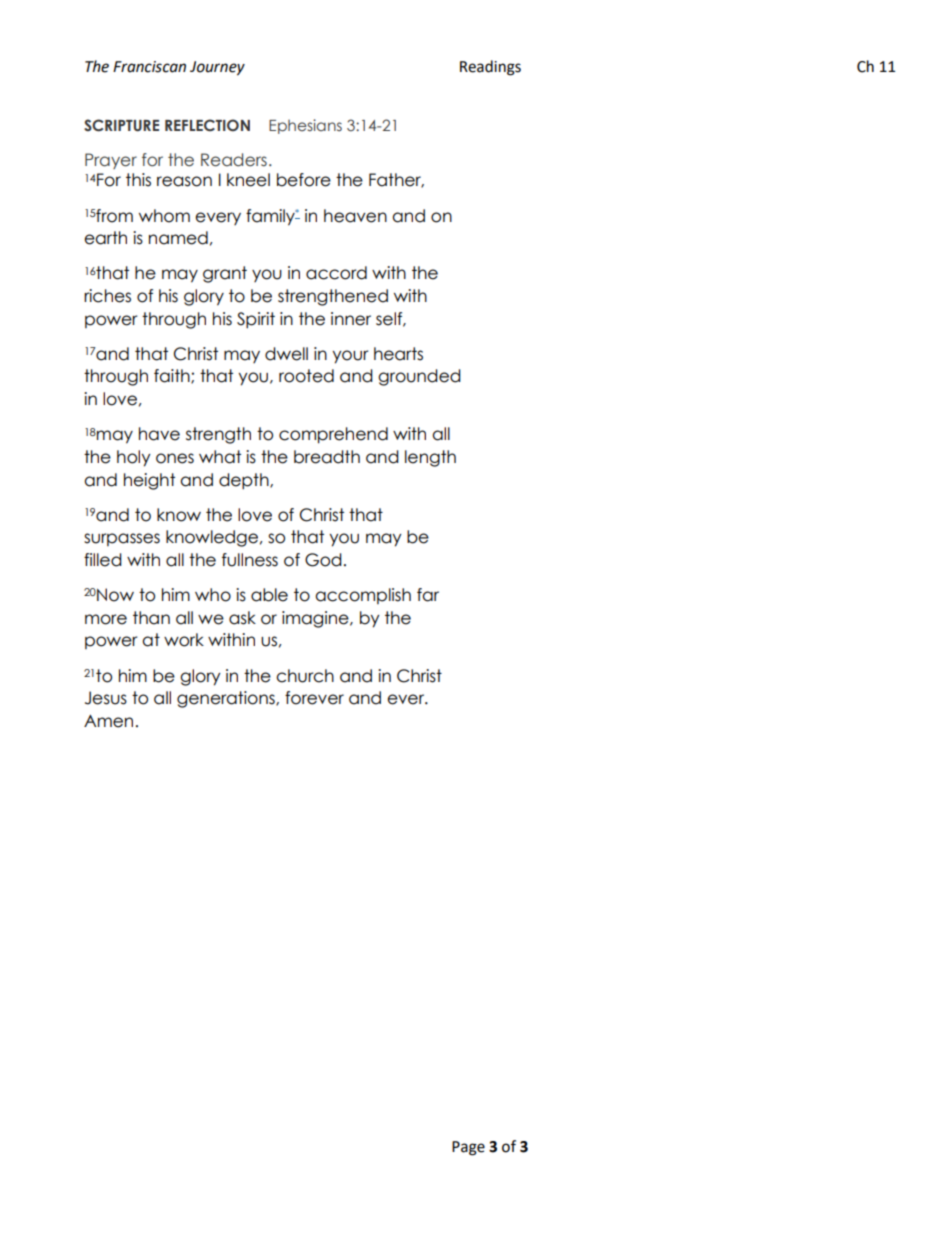 The width and height of the image is (952, 1233). What do you see at coordinates (428, 595) in the image?
I see `far` at bounding box center [428, 595].
